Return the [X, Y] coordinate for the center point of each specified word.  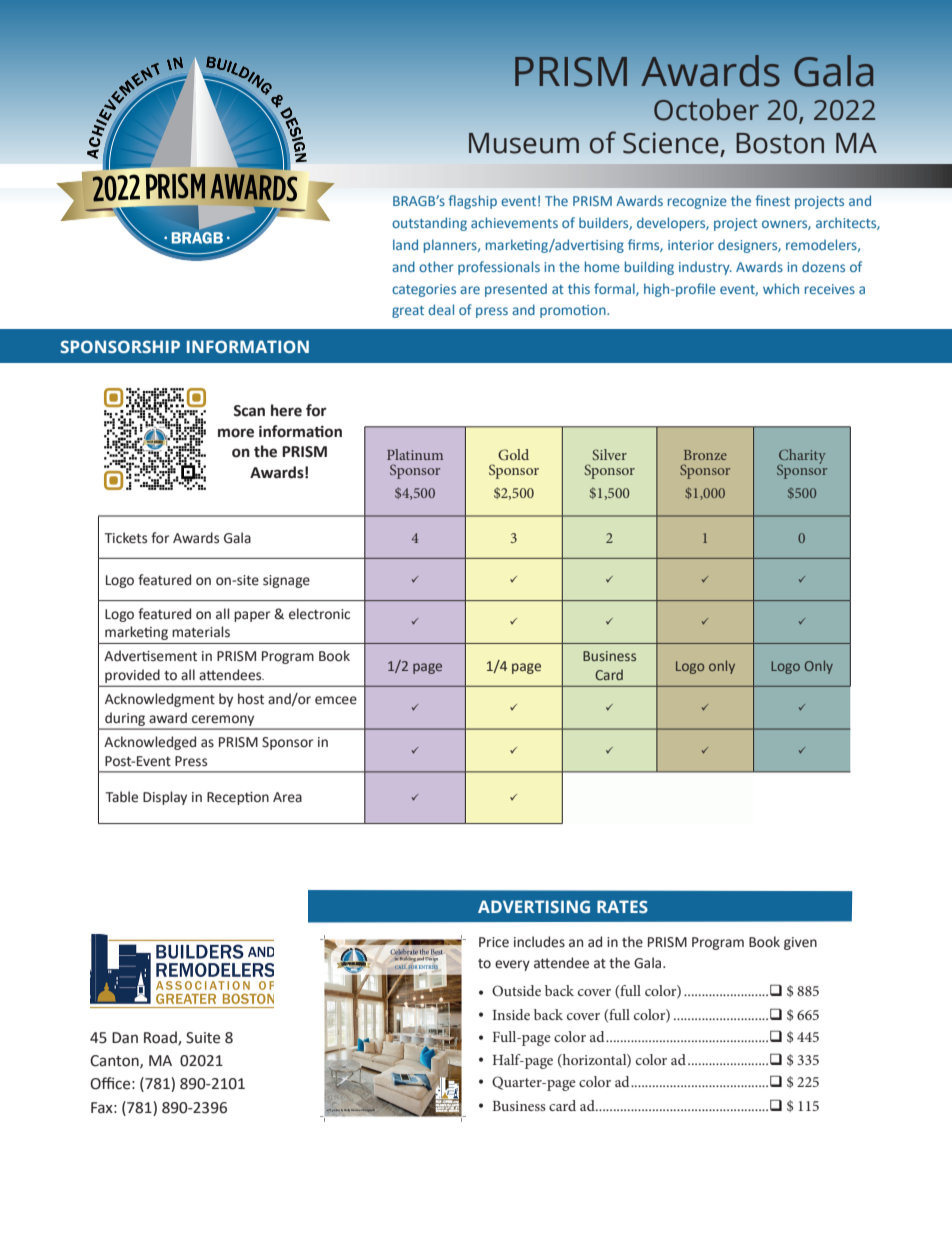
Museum [524, 143]
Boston [780, 143]
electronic [319, 614]
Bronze [705, 455]
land [405, 244]
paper [252, 616]
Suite [203, 1038]
